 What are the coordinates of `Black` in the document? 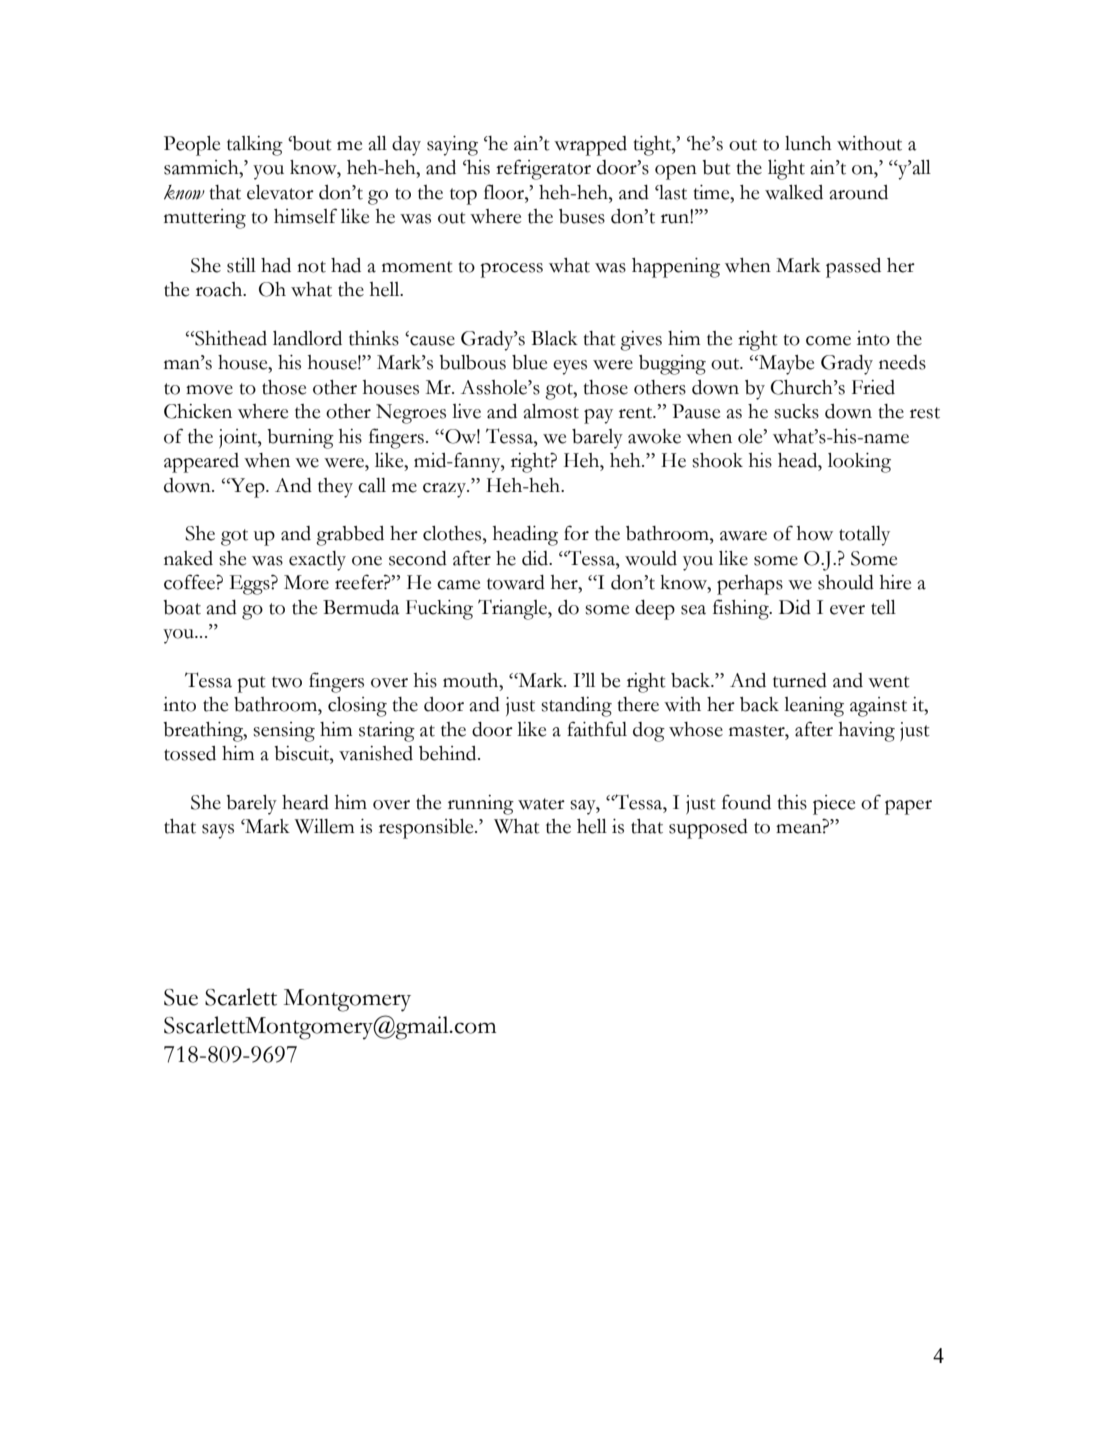 It's located at (554, 338).
